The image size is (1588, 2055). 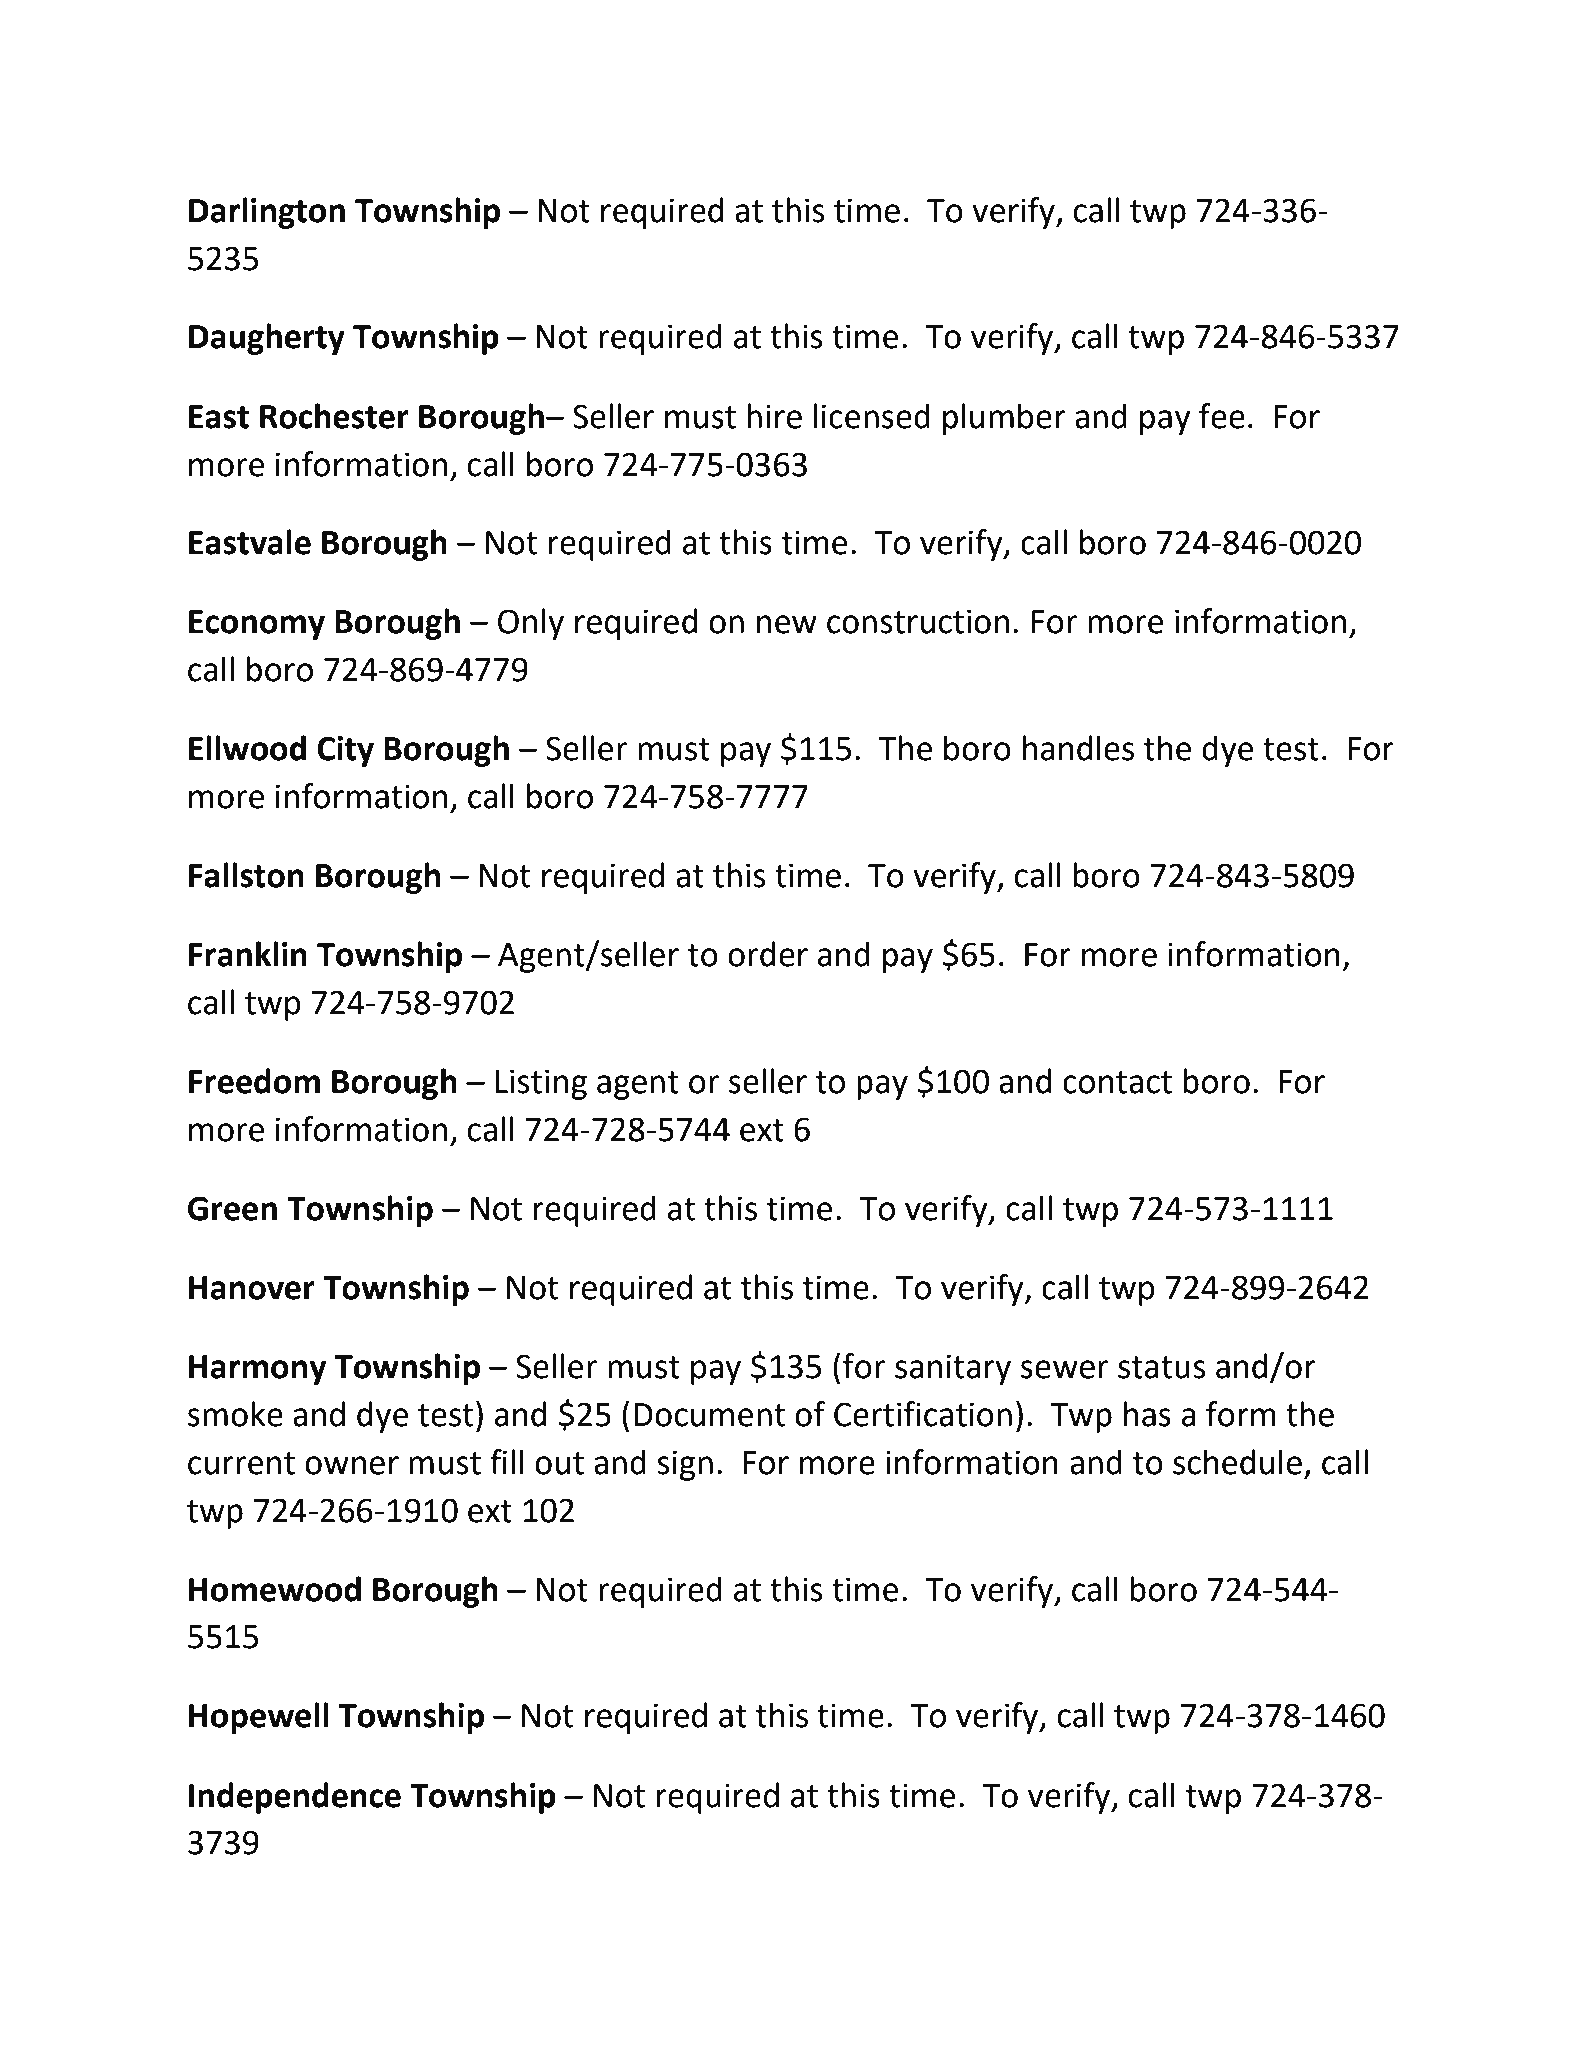 What do you see at coordinates (774, 416) in the document?
I see `hire` at bounding box center [774, 416].
